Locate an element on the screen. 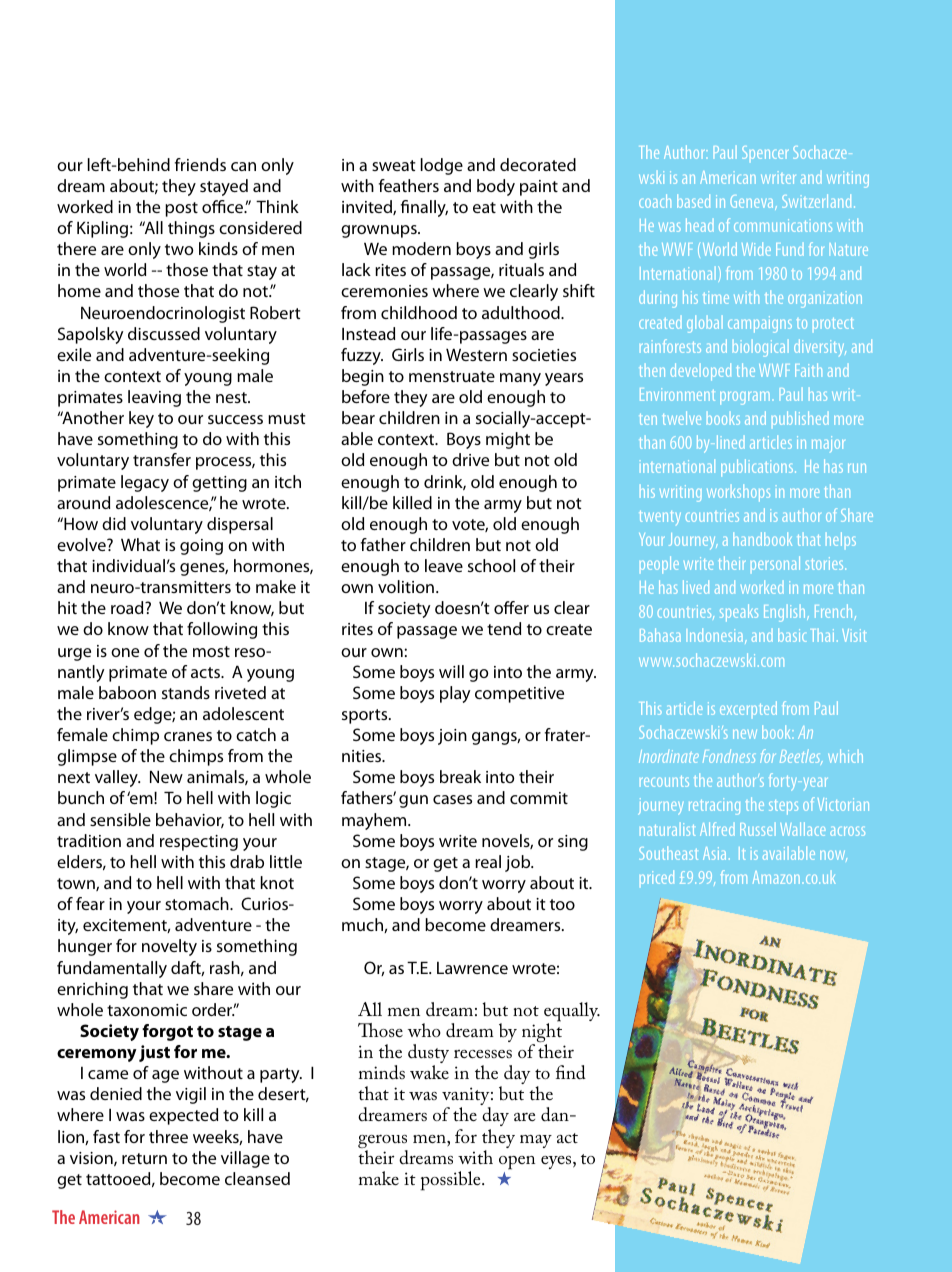 The image size is (952, 1272). body is located at coordinates (496, 187).
